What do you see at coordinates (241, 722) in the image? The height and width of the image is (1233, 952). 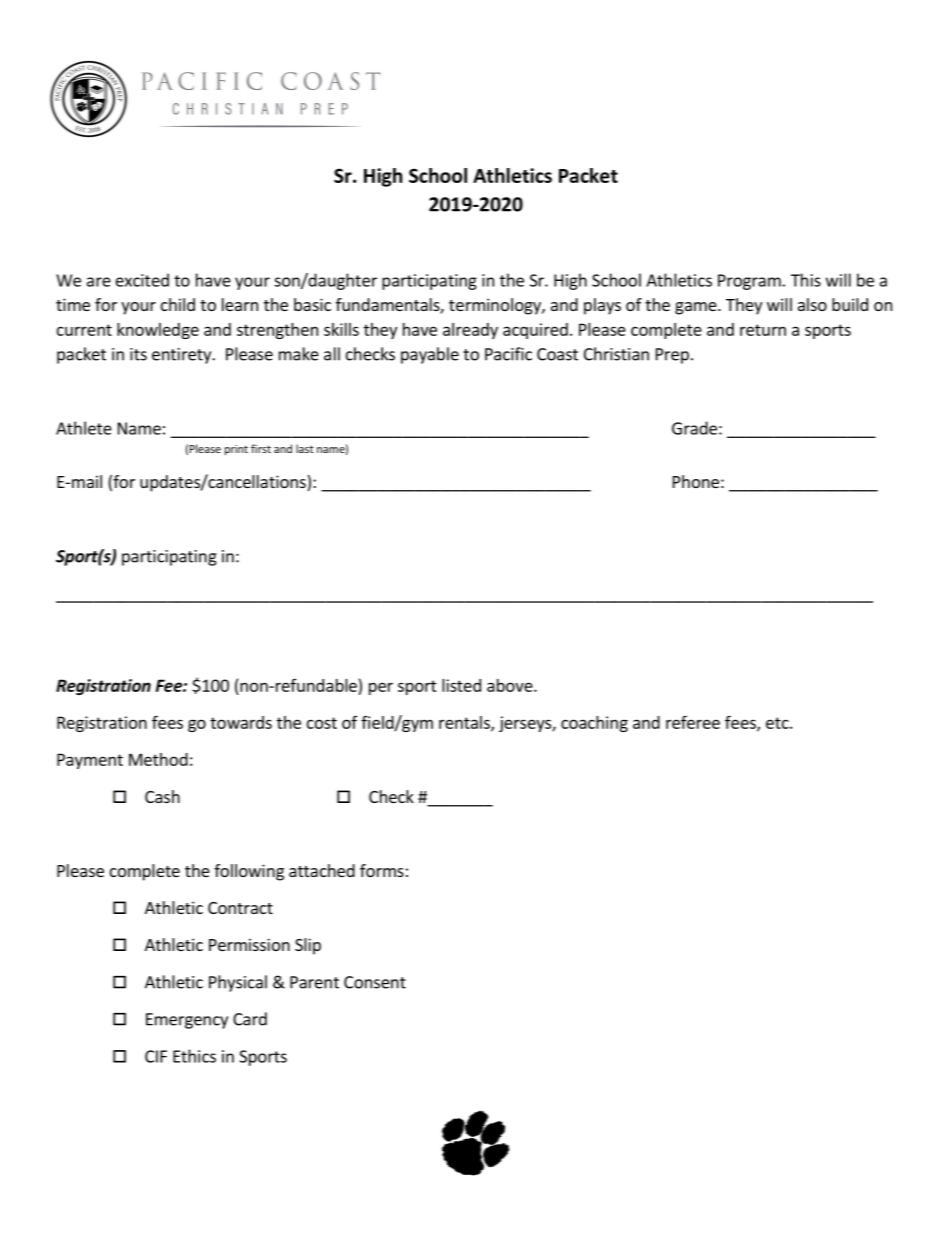 I see `towards` at bounding box center [241, 722].
